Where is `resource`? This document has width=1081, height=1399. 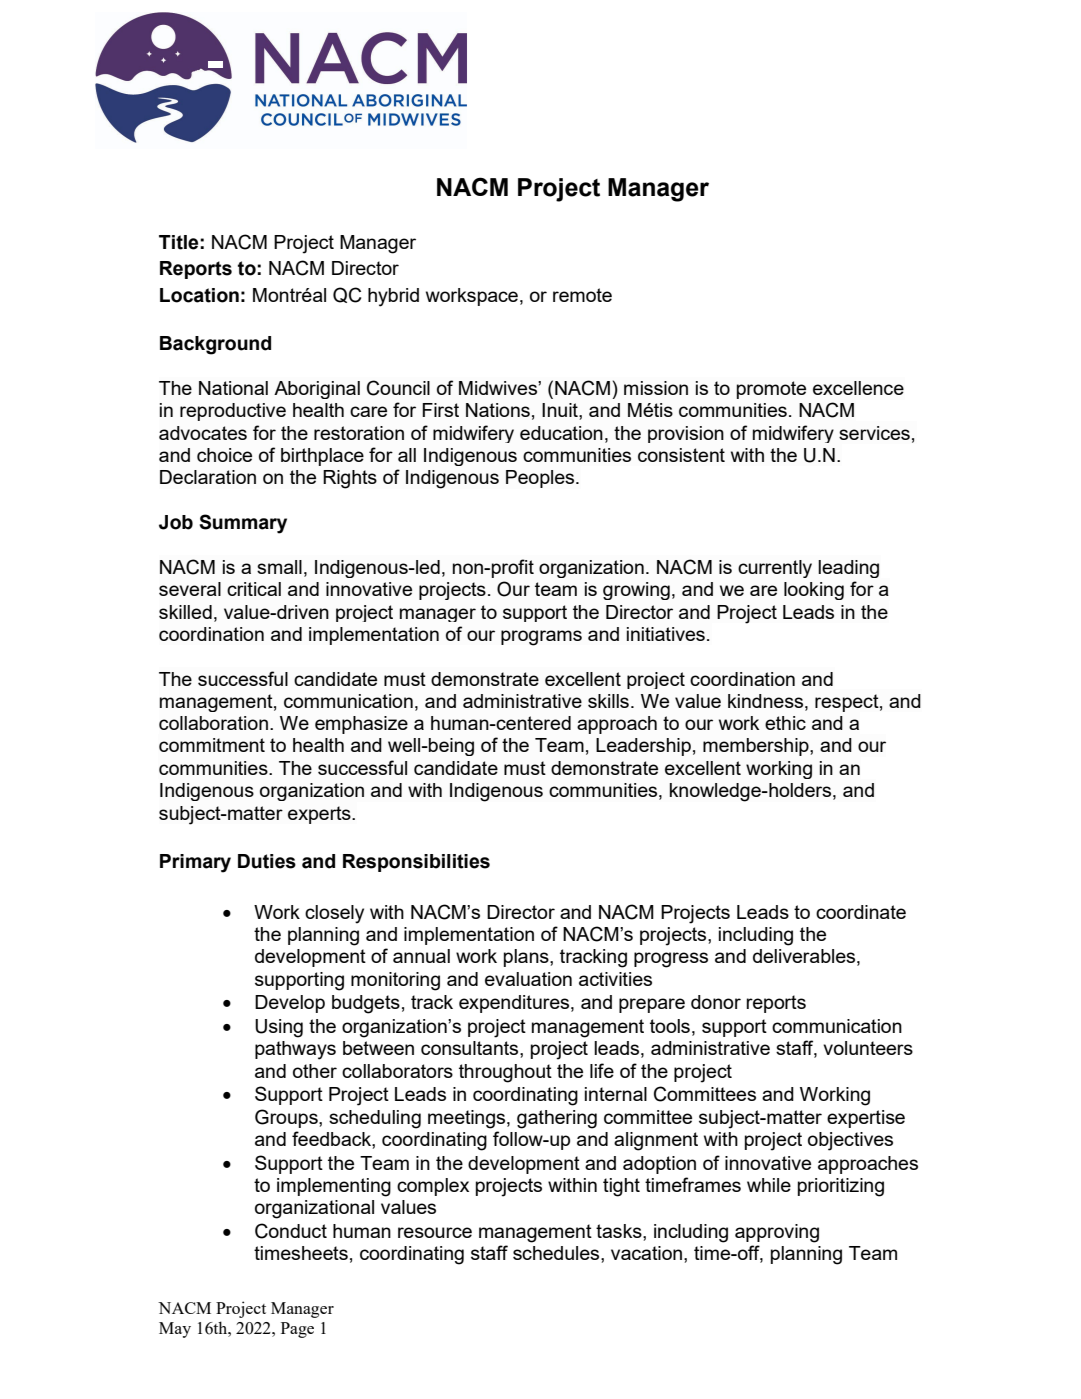 resource is located at coordinates (435, 1232).
